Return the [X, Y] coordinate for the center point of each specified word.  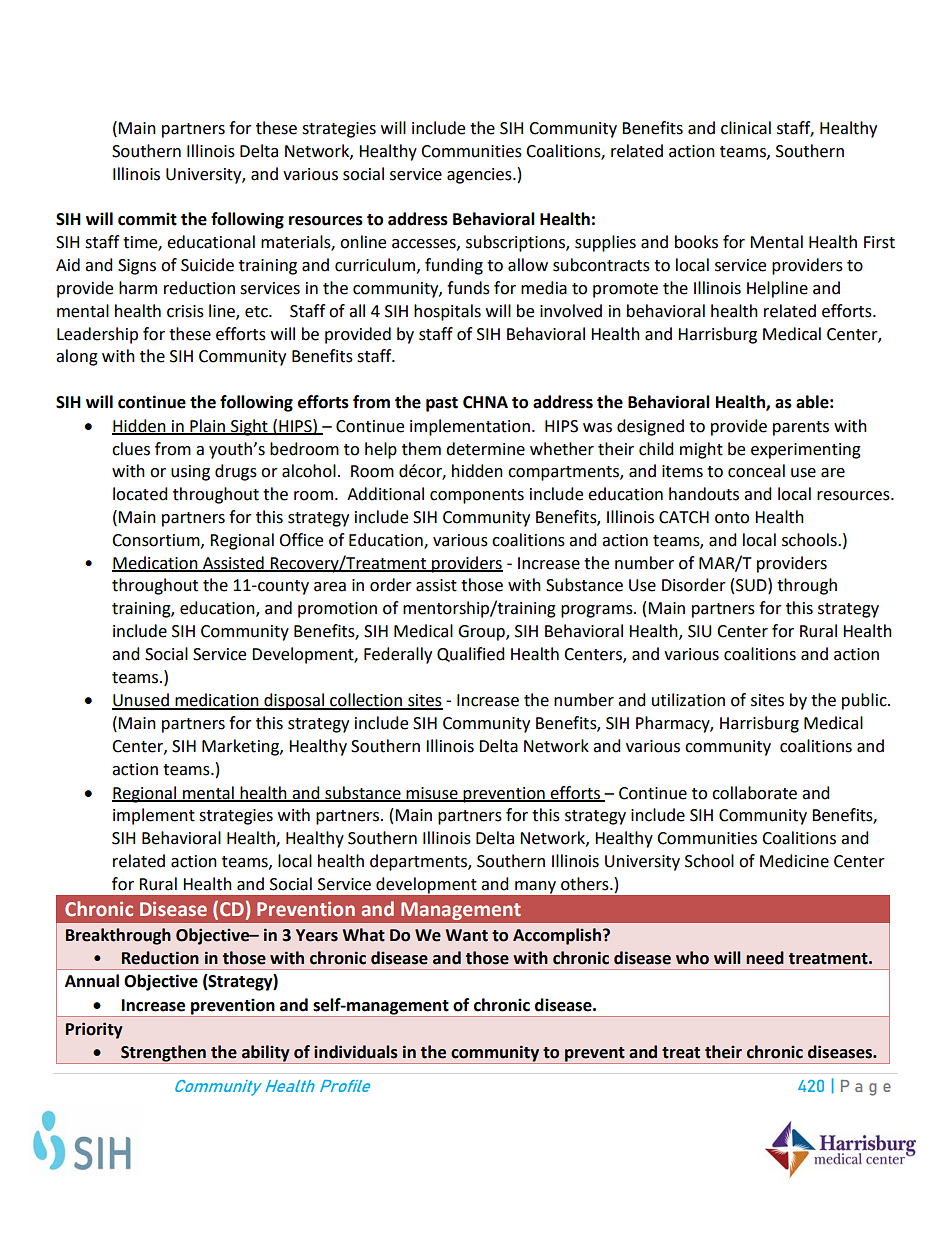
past [442, 404]
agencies [480, 176]
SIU [700, 631]
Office [301, 540]
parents [801, 428]
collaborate [754, 793]
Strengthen [163, 1054]
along [77, 357]
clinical [746, 128]
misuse [432, 794]
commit [147, 219]
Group [482, 633]
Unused [141, 701]
